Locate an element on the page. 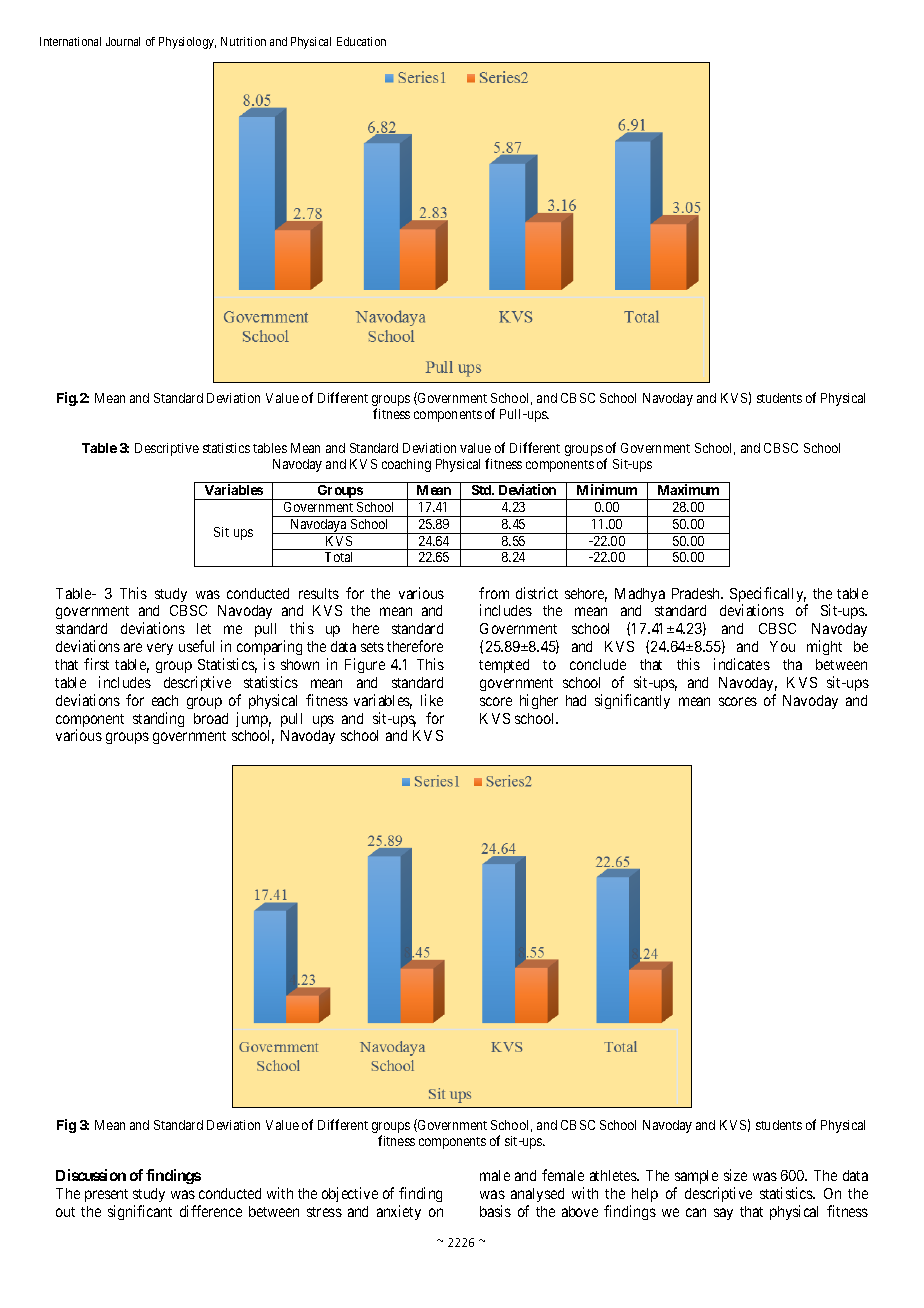 This page has height=1308, width=924. from is located at coordinates (494, 593).
